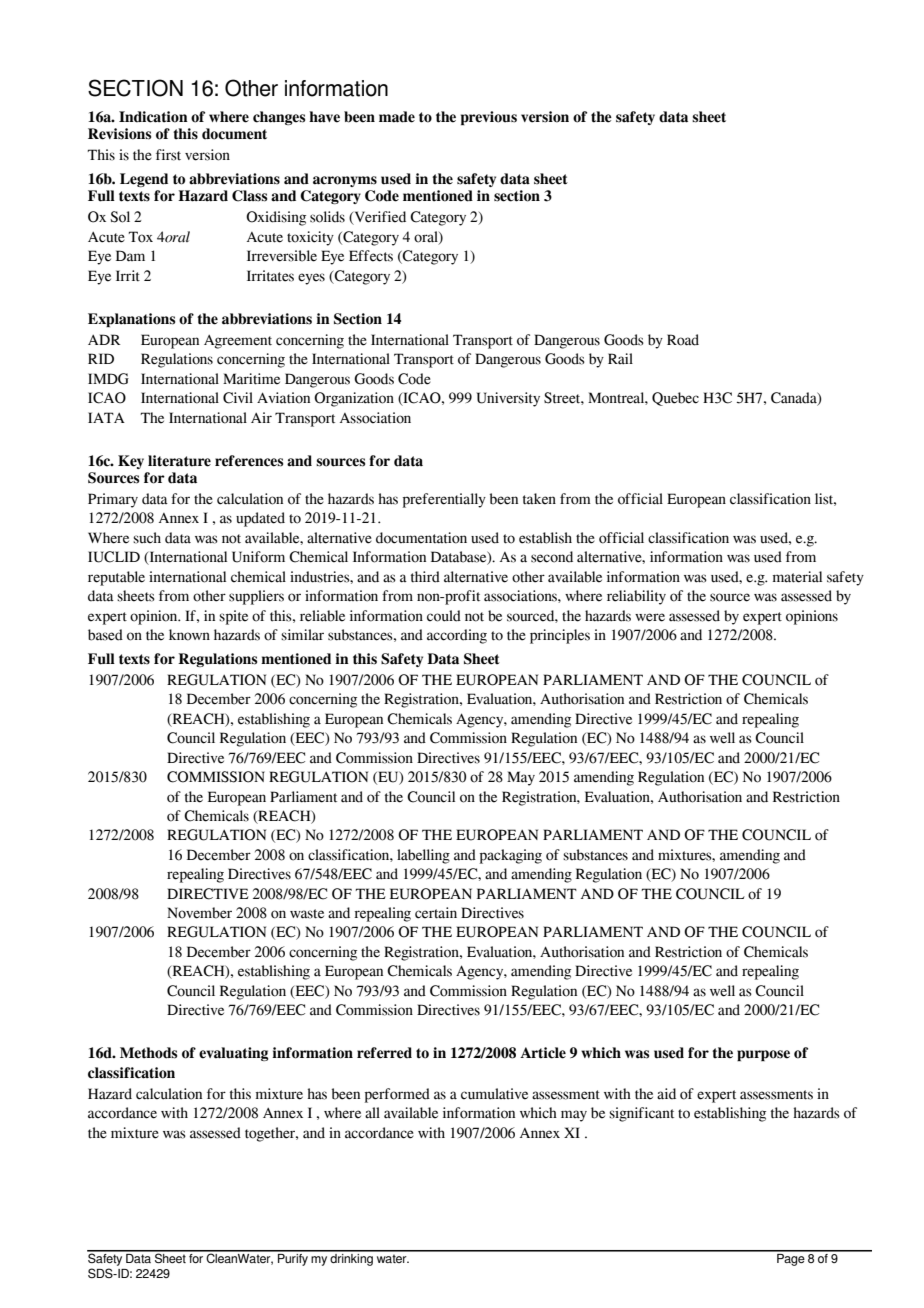 The width and height of the image is (924, 1308). What do you see at coordinates (189, 635) in the image?
I see `known` at bounding box center [189, 635].
